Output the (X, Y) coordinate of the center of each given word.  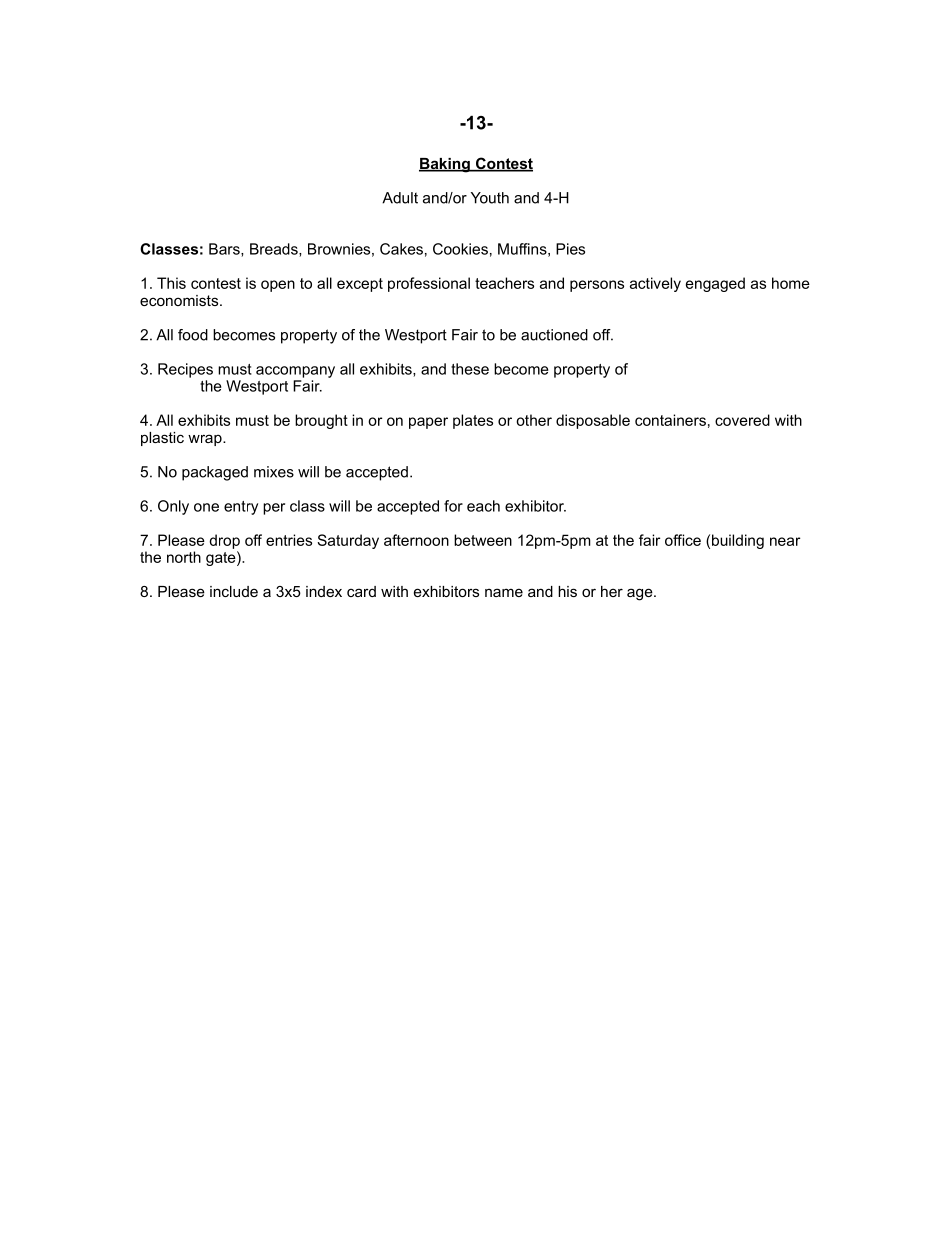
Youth (490, 198)
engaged (715, 284)
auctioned (554, 335)
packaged (215, 473)
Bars (225, 250)
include (234, 591)
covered (742, 420)
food (193, 335)
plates (473, 421)
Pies (570, 249)
